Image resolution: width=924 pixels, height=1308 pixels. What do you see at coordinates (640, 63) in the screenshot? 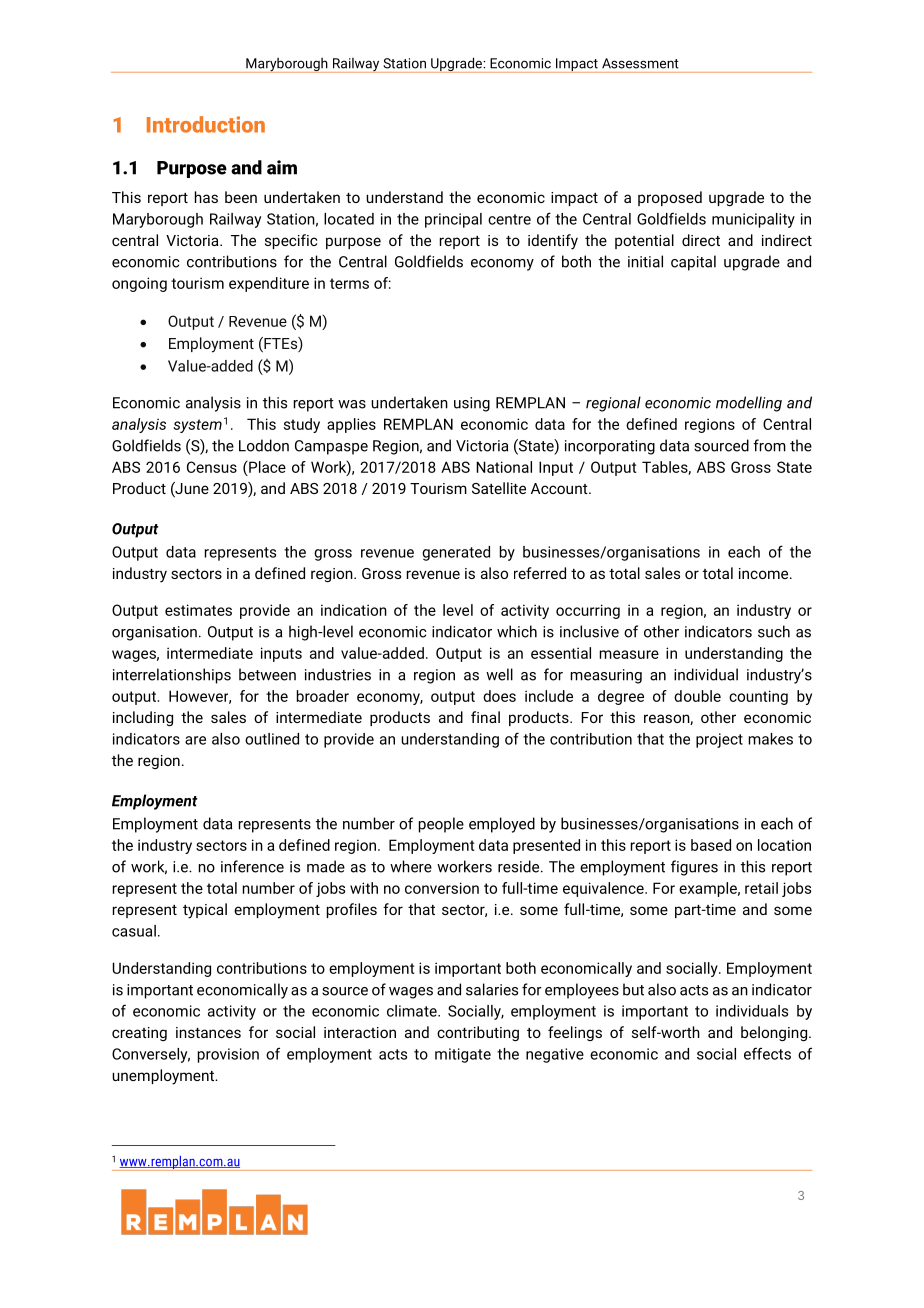
I see `Assessment` at bounding box center [640, 63].
